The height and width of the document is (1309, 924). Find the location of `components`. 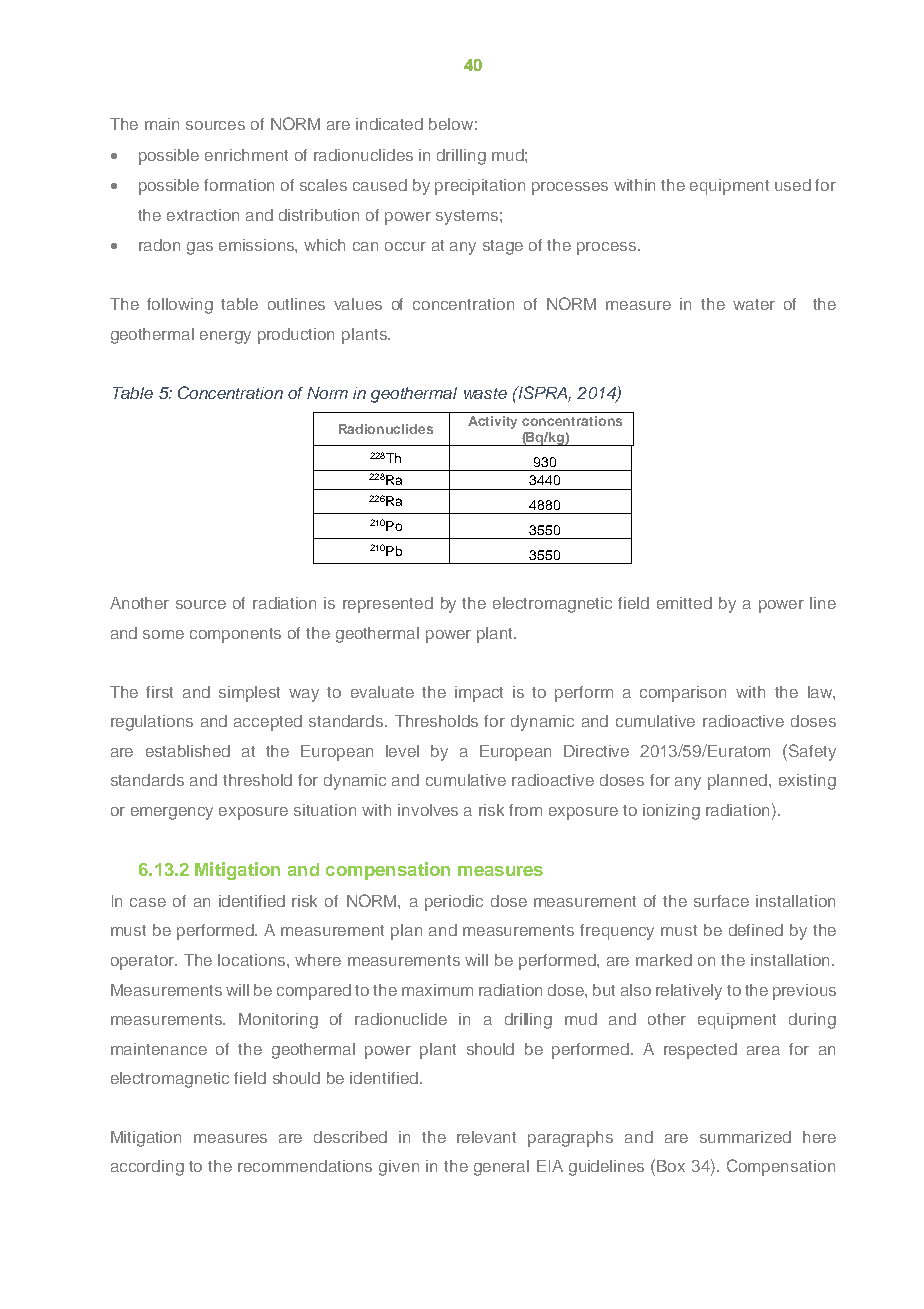

components is located at coordinates (235, 635).
